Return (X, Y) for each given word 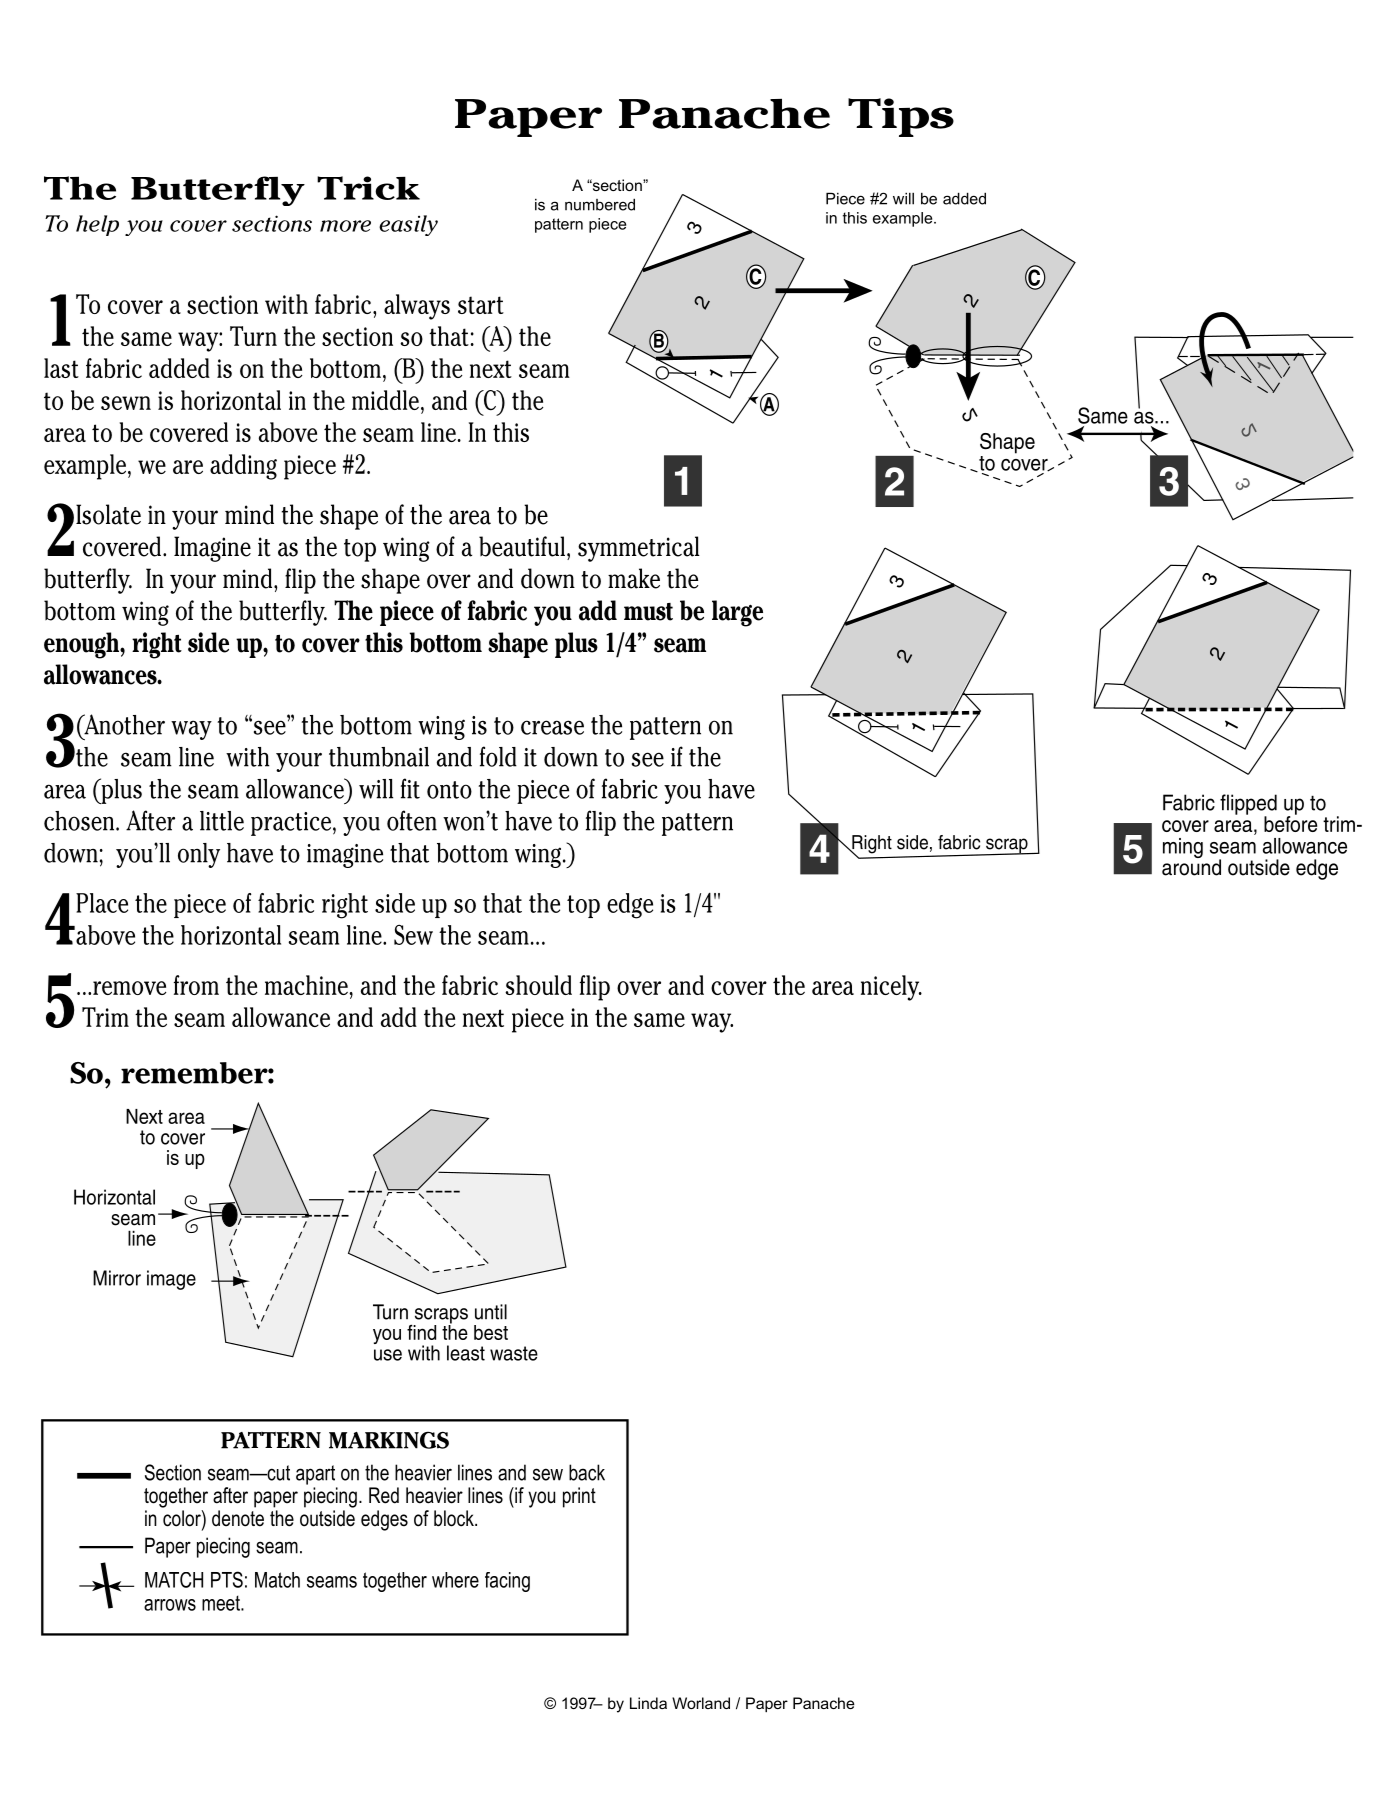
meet (222, 1603)
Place (102, 903)
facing (507, 1582)
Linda (648, 1703)
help (97, 225)
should (538, 985)
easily (408, 225)
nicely (891, 988)
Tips (901, 117)
